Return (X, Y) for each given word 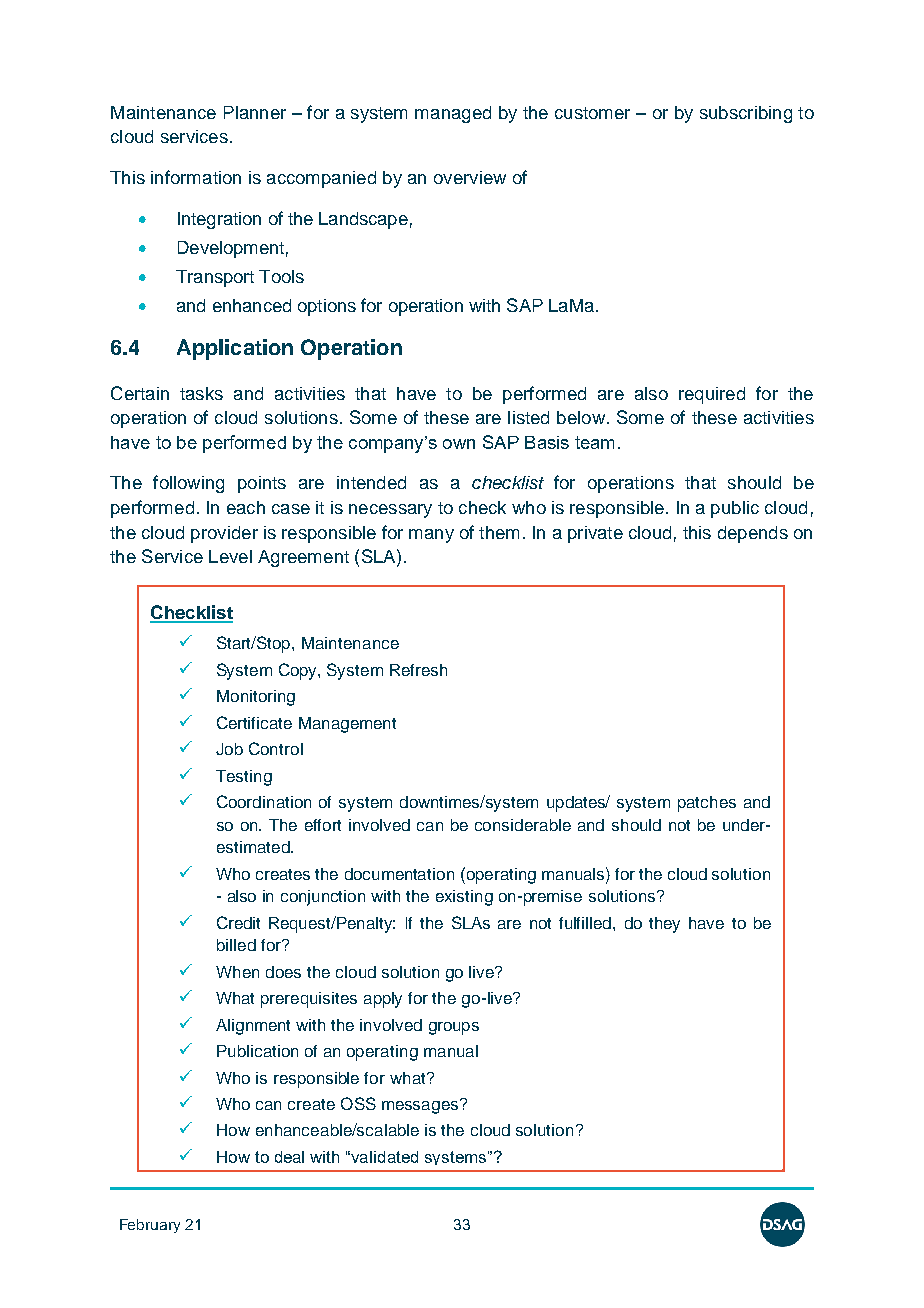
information (196, 177)
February (150, 1226)
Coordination (264, 801)
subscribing (746, 114)
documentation (399, 874)
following (188, 484)
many (431, 536)
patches (707, 804)
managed (453, 114)
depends (753, 534)
